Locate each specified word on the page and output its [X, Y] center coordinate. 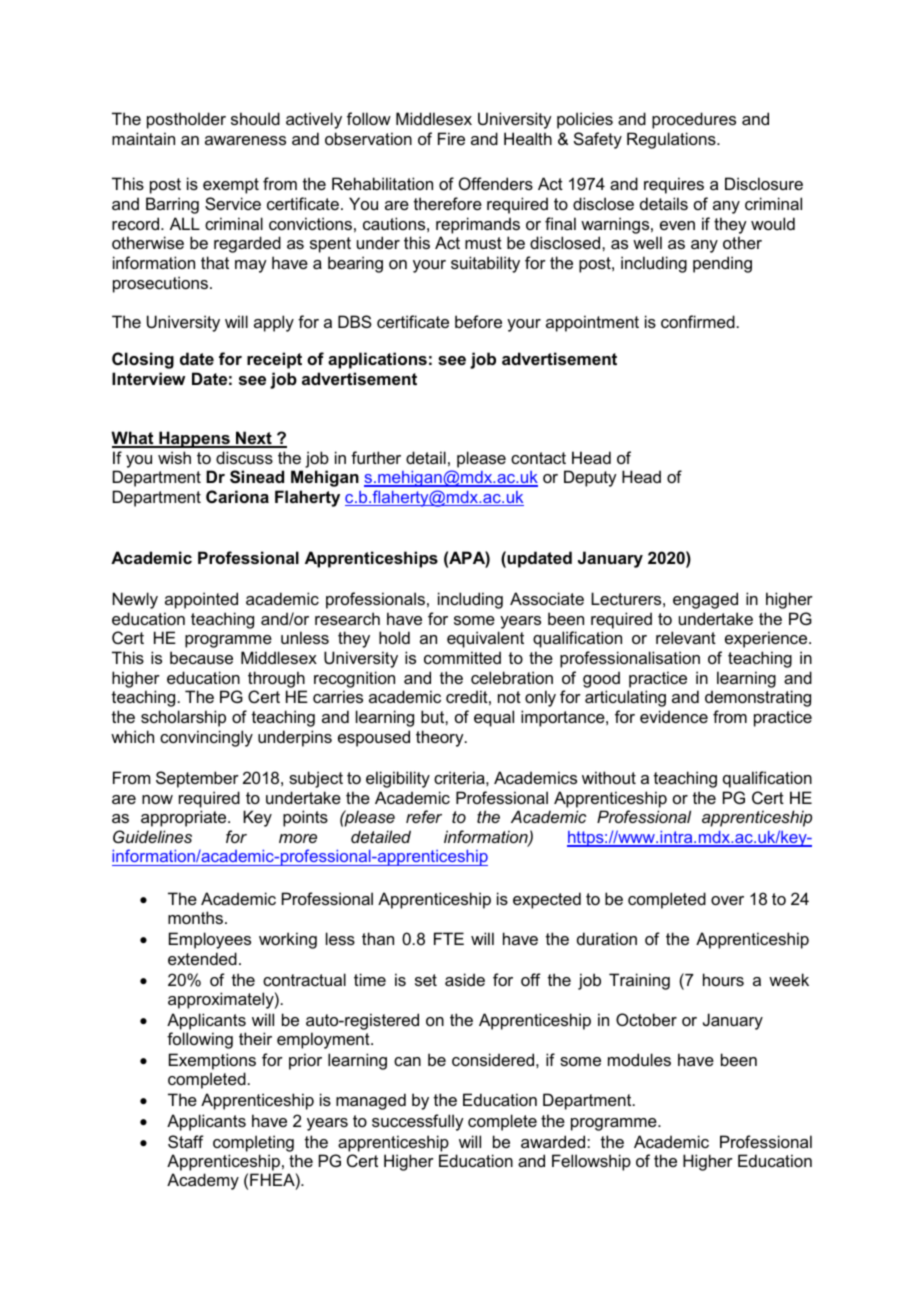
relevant [686, 637]
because [201, 657]
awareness [245, 140]
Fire [451, 138]
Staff [186, 1141]
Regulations [672, 140]
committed [462, 657]
